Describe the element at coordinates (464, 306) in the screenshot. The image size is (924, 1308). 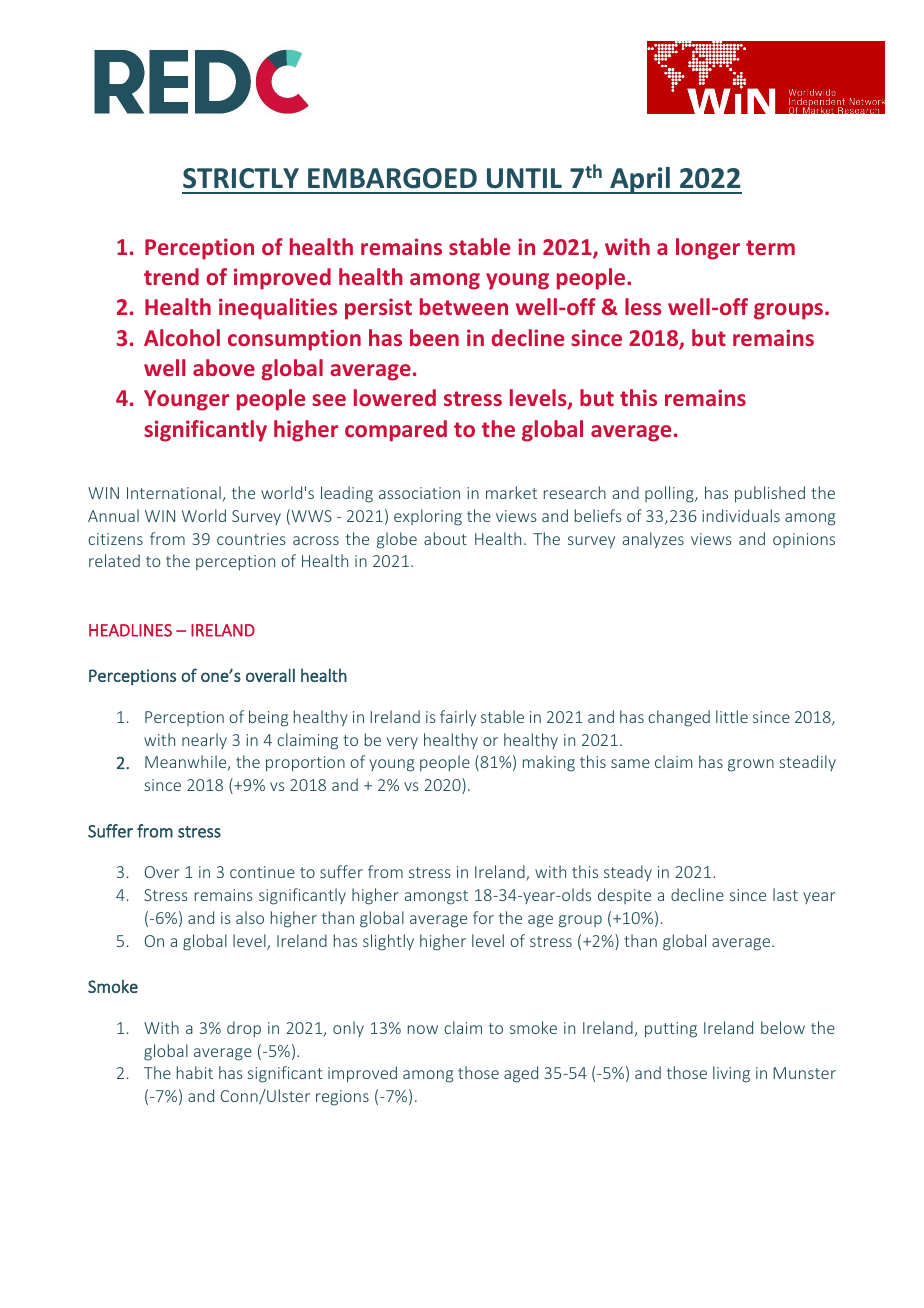
I see `between` at that location.
